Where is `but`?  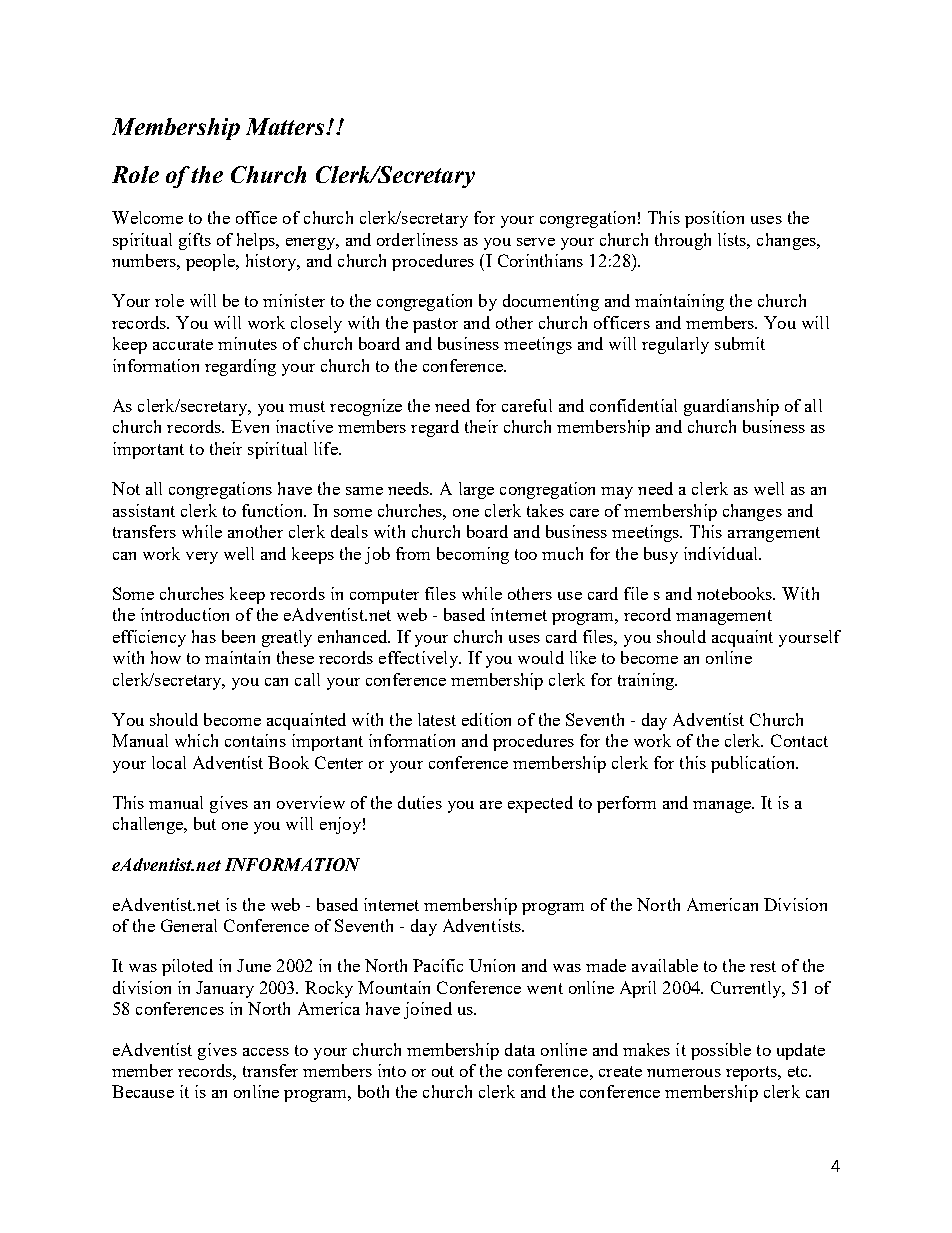
but is located at coordinates (205, 823).
